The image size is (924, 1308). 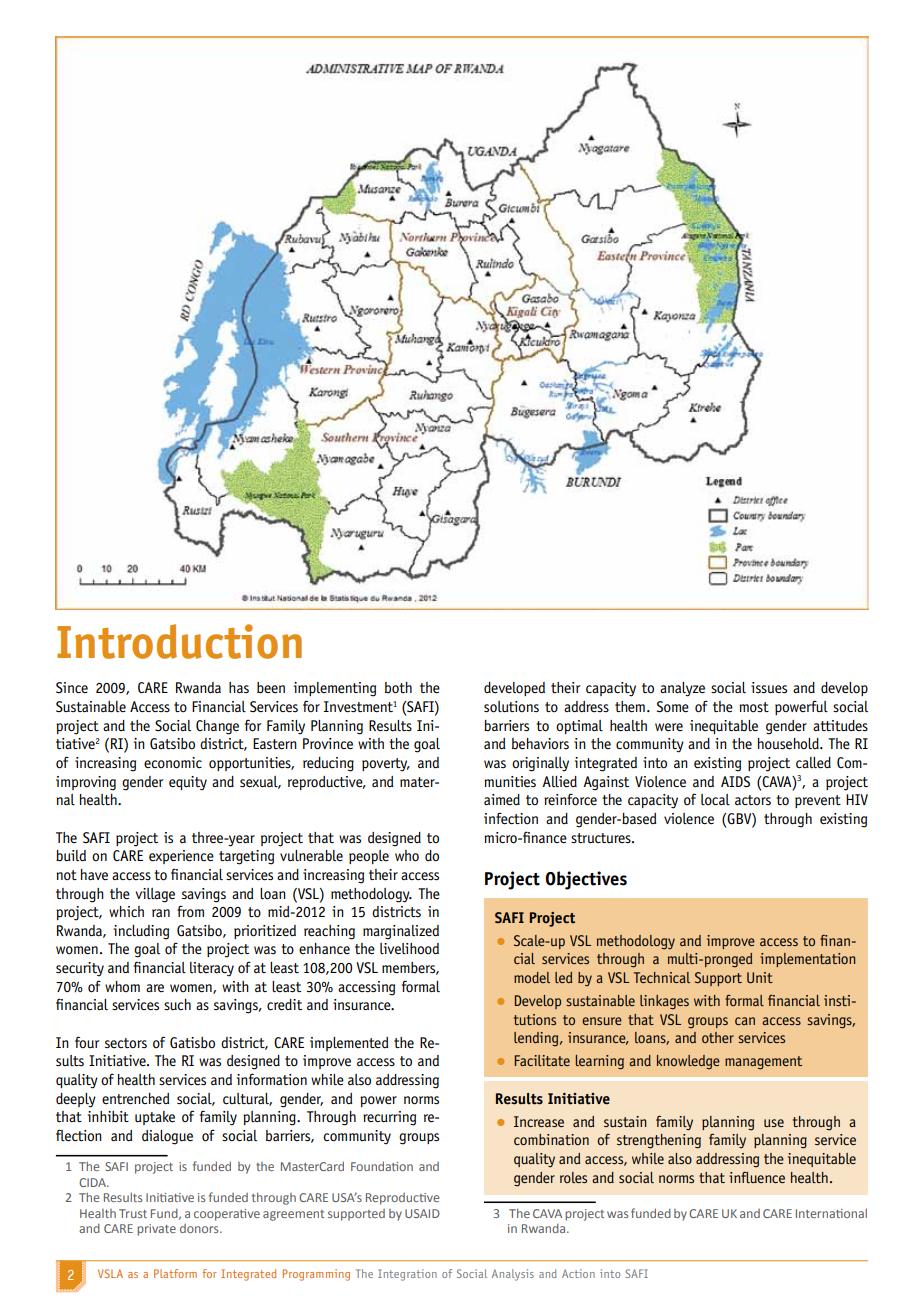 What do you see at coordinates (212, 969) in the page?
I see `literacy` at bounding box center [212, 969].
